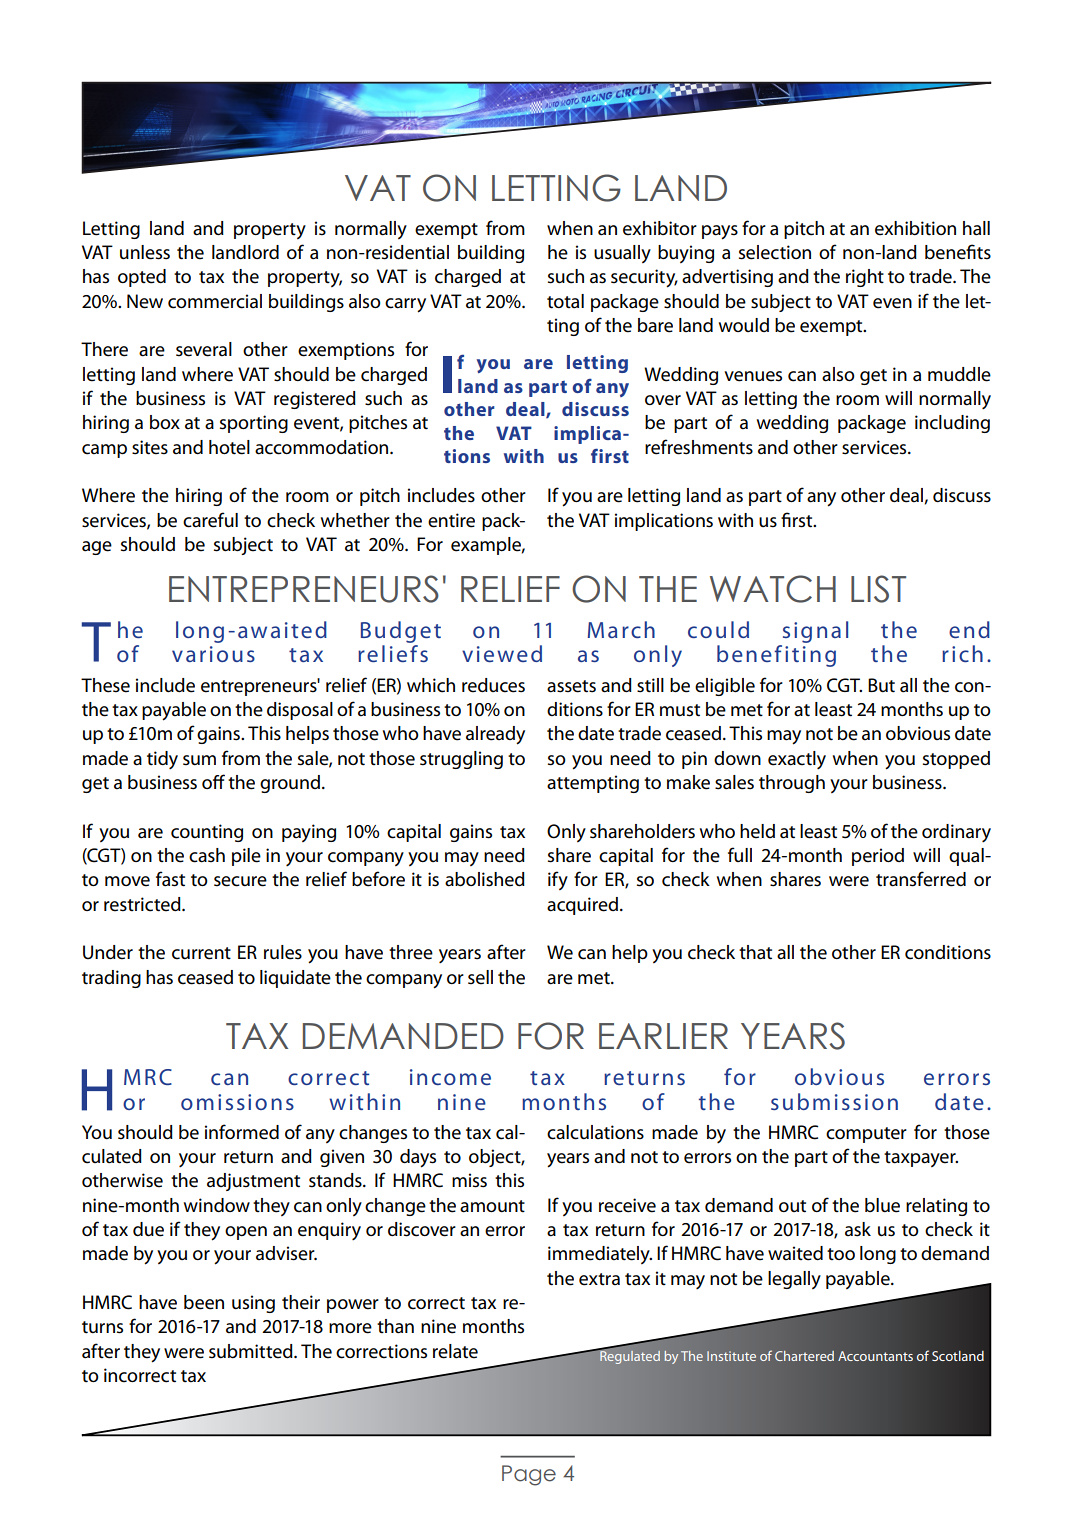 Image resolution: width=1073 pixels, height=1518 pixels. What do you see at coordinates (485, 879) in the screenshot?
I see `abolished` at bounding box center [485, 879].
